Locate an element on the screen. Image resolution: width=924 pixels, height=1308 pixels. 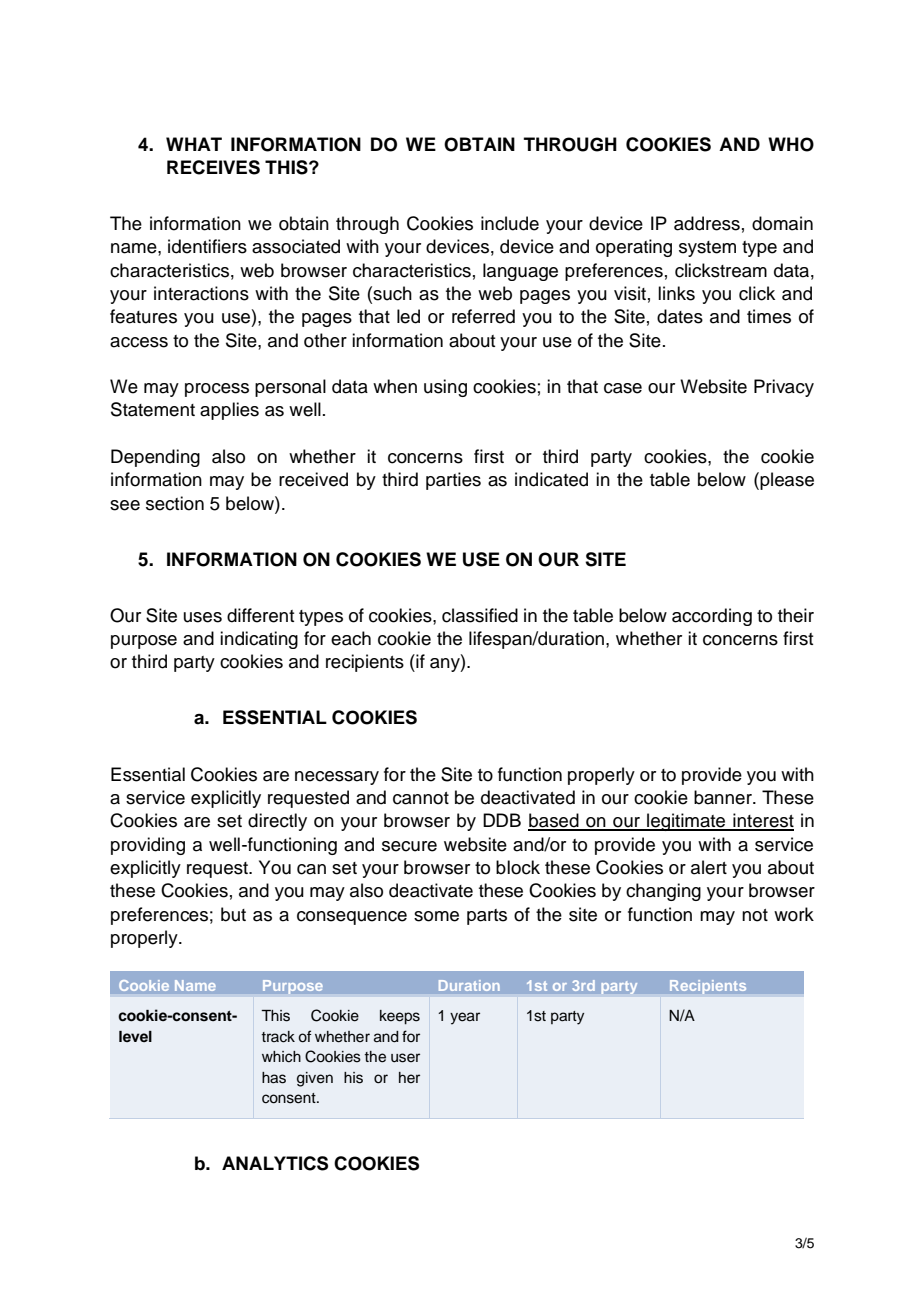
providing is located at coordinates (148, 846).
